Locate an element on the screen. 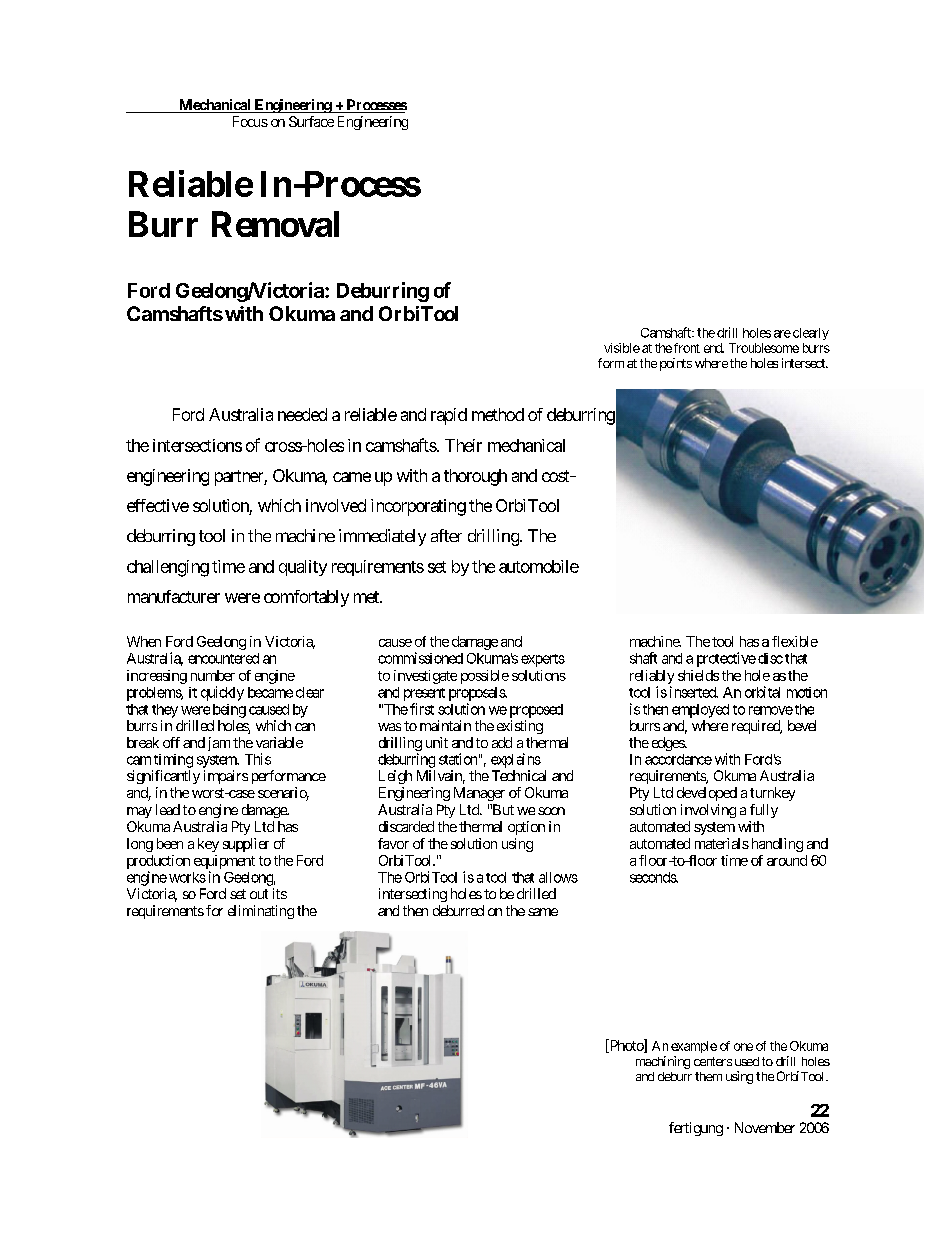 The height and width of the screenshot is (1233, 952). encountered is located at coordinates (223, 658).
